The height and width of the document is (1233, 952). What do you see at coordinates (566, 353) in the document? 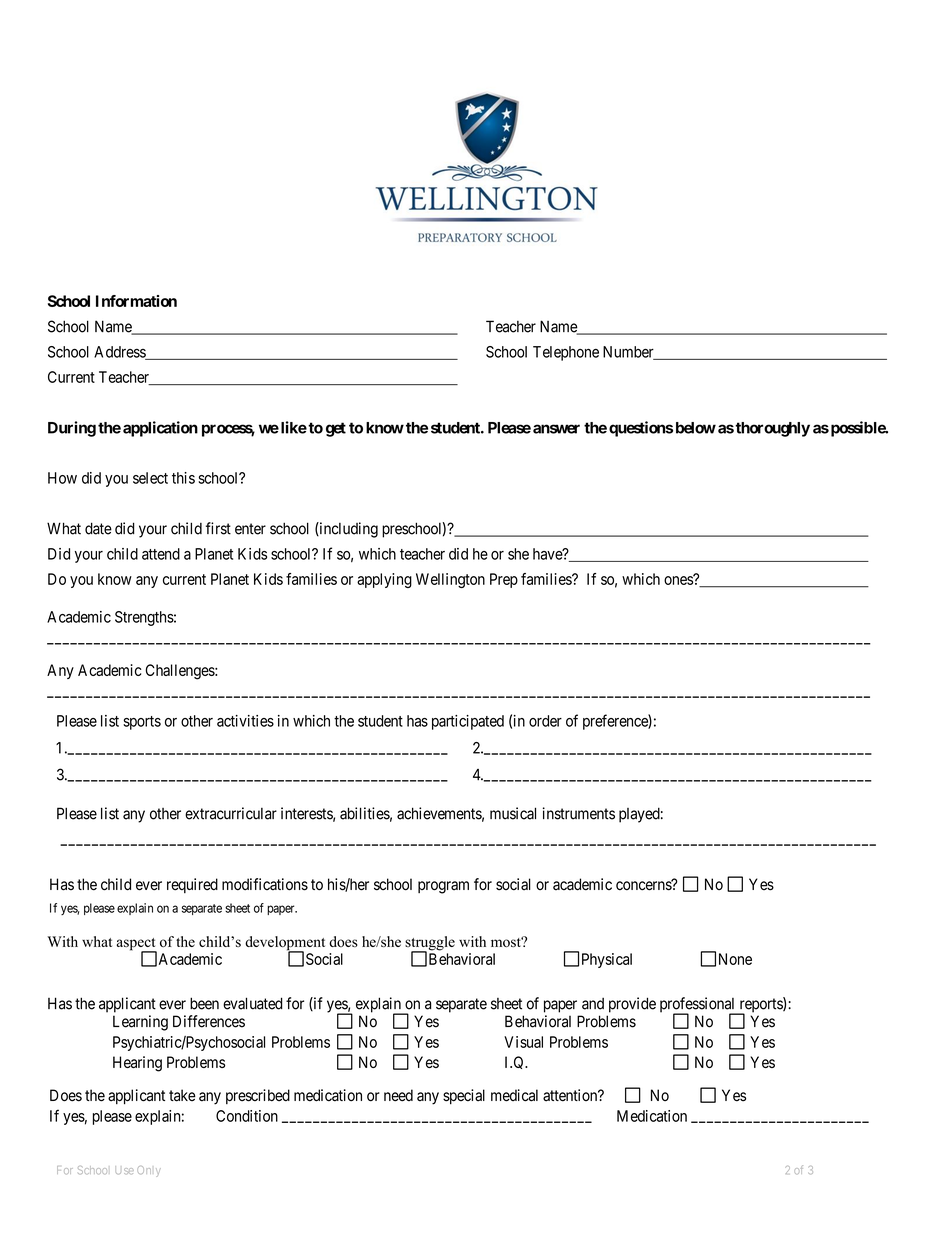
I see `Telephone` at bounding box center [566, 353].
